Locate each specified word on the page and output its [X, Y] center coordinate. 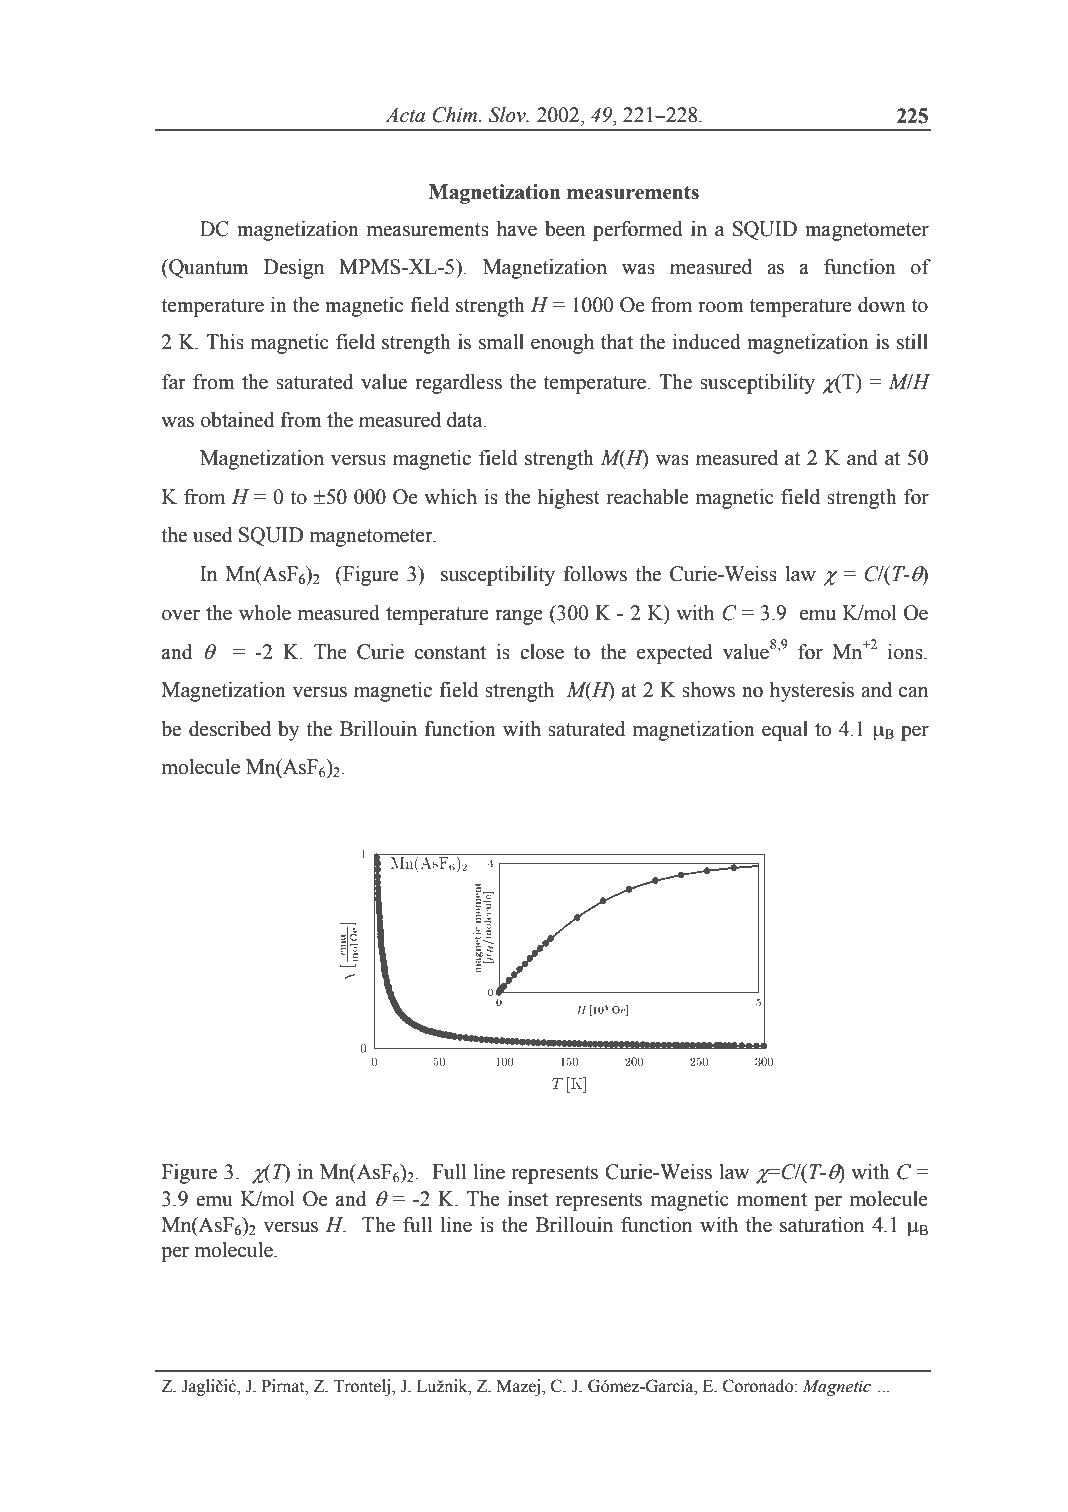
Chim [456, 115]
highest [569, 499]
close [542, 652]
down [882, 305]
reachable [648, 497]
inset [528, 1199]
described [230, 729]
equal [785, 731]
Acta [405, 115]
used [213, 535]
